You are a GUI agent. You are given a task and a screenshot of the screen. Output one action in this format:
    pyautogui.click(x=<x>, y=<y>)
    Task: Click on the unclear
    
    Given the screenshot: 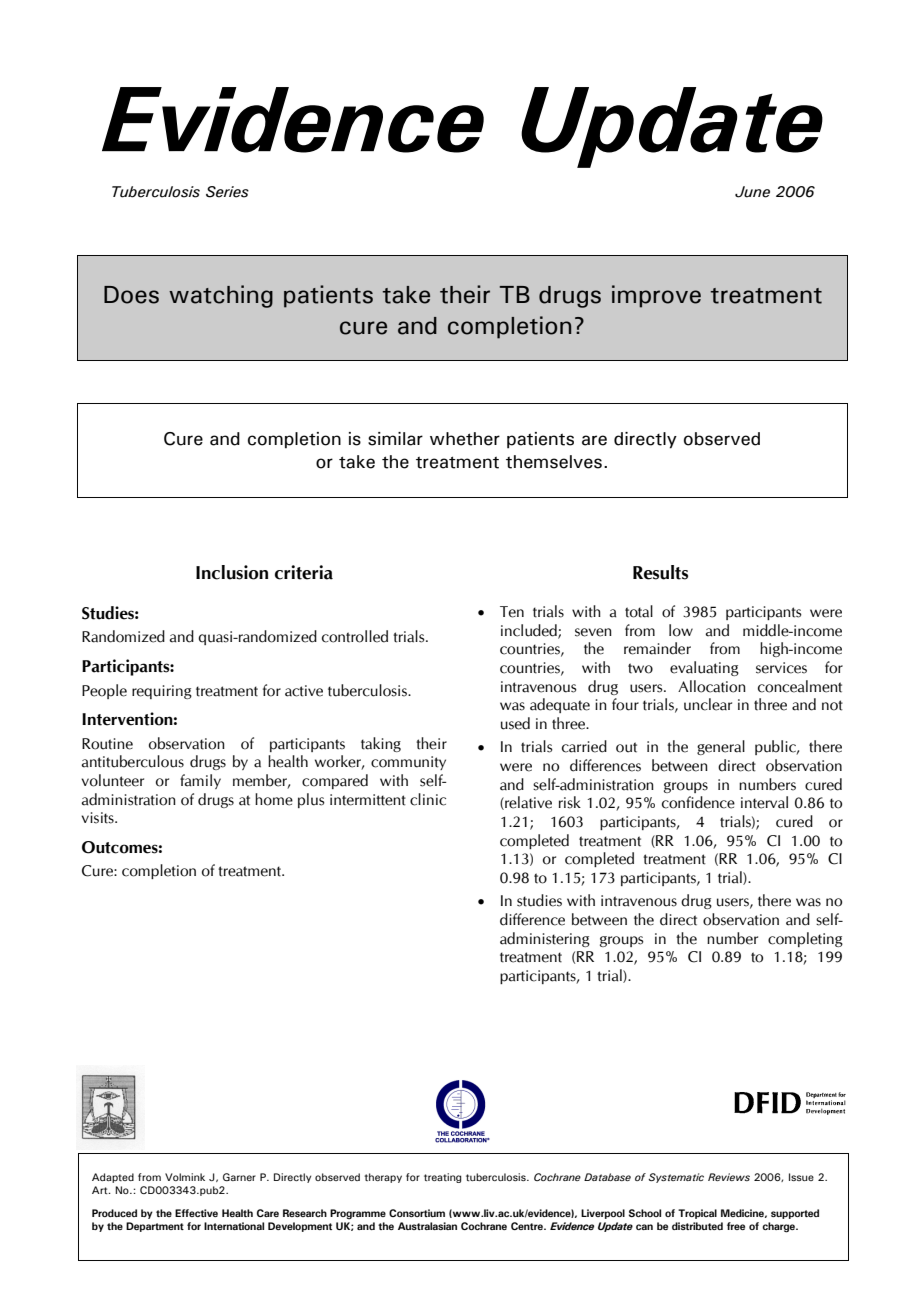 What is the action you would take?
    pyautogui.click(x=708, y=704)
